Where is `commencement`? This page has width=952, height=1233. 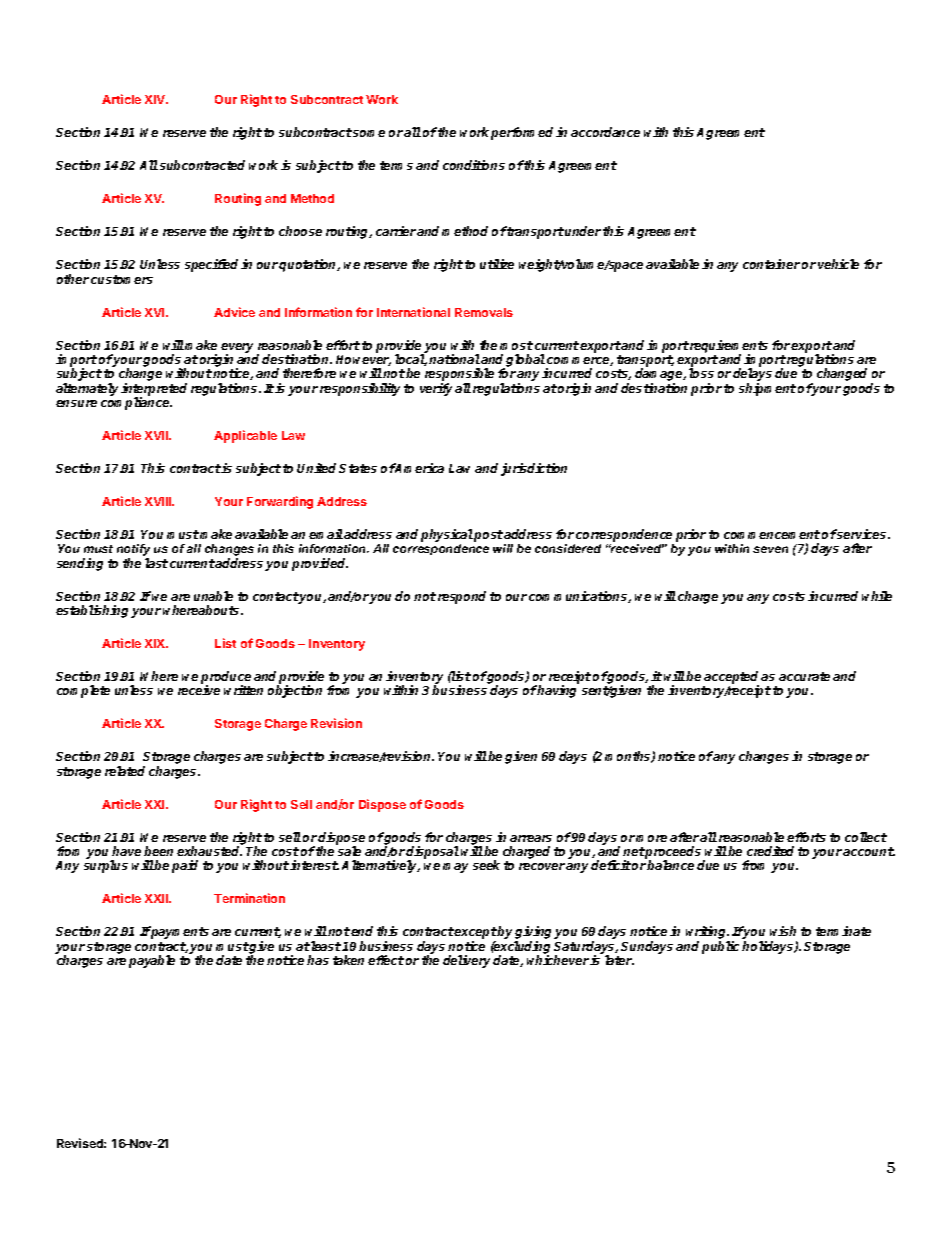 commencement is located at coordinates (772, 534).
